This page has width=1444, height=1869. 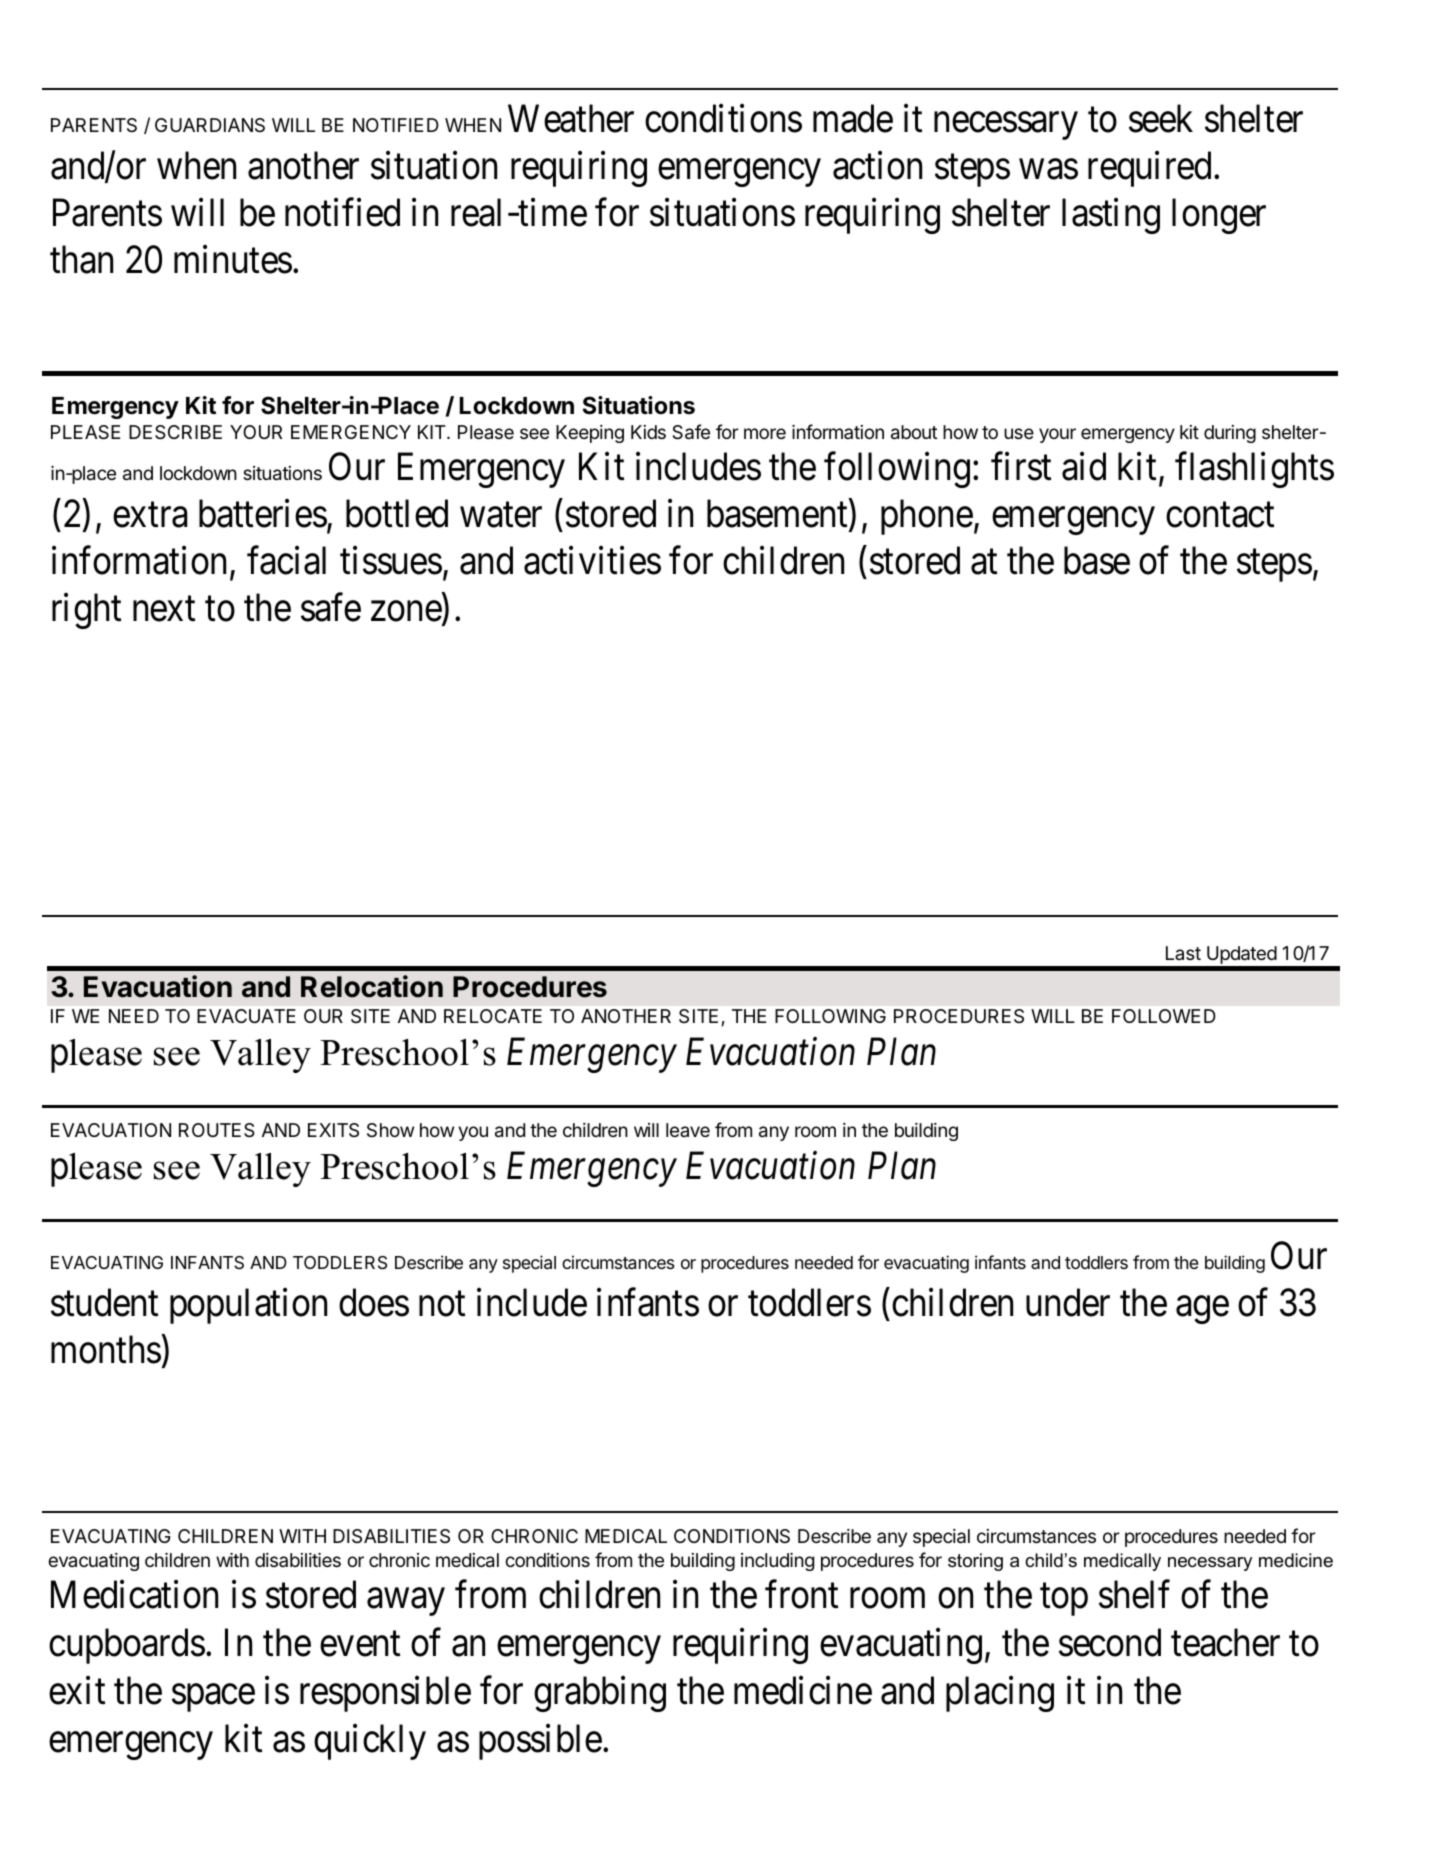 I want to click on grabbing, so click(x=600, y=1694).
